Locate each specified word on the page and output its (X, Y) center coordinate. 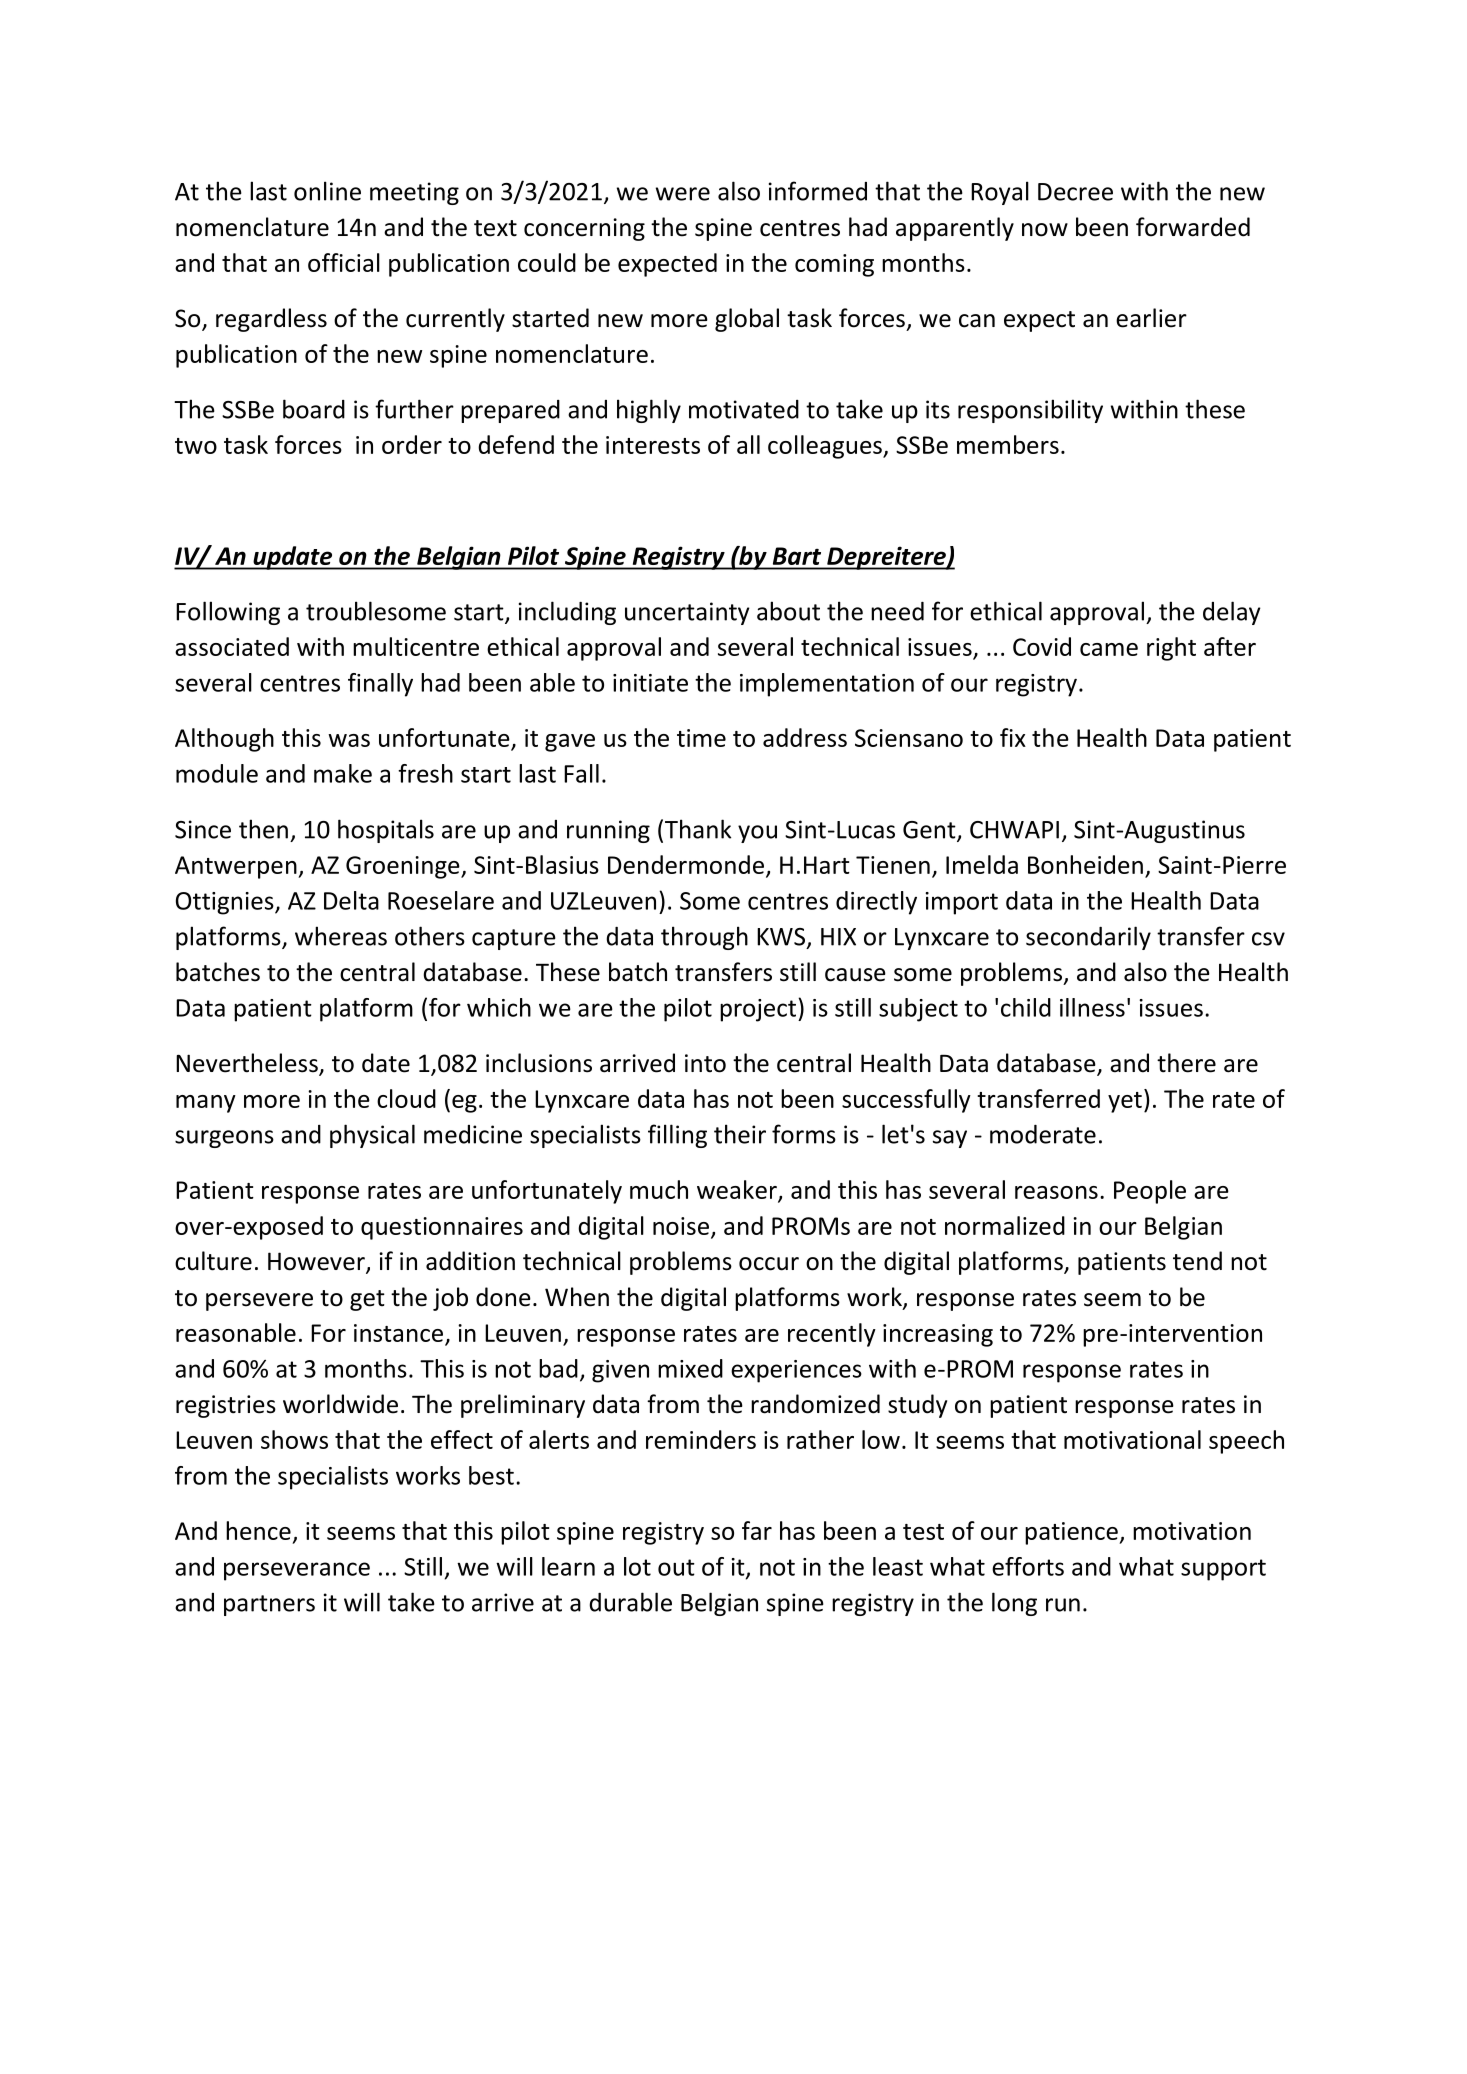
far (757, 1530)
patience (1072, 1533)
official (344, 262)
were (683, 194)
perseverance (297, 1571)
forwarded (1193, 227)
